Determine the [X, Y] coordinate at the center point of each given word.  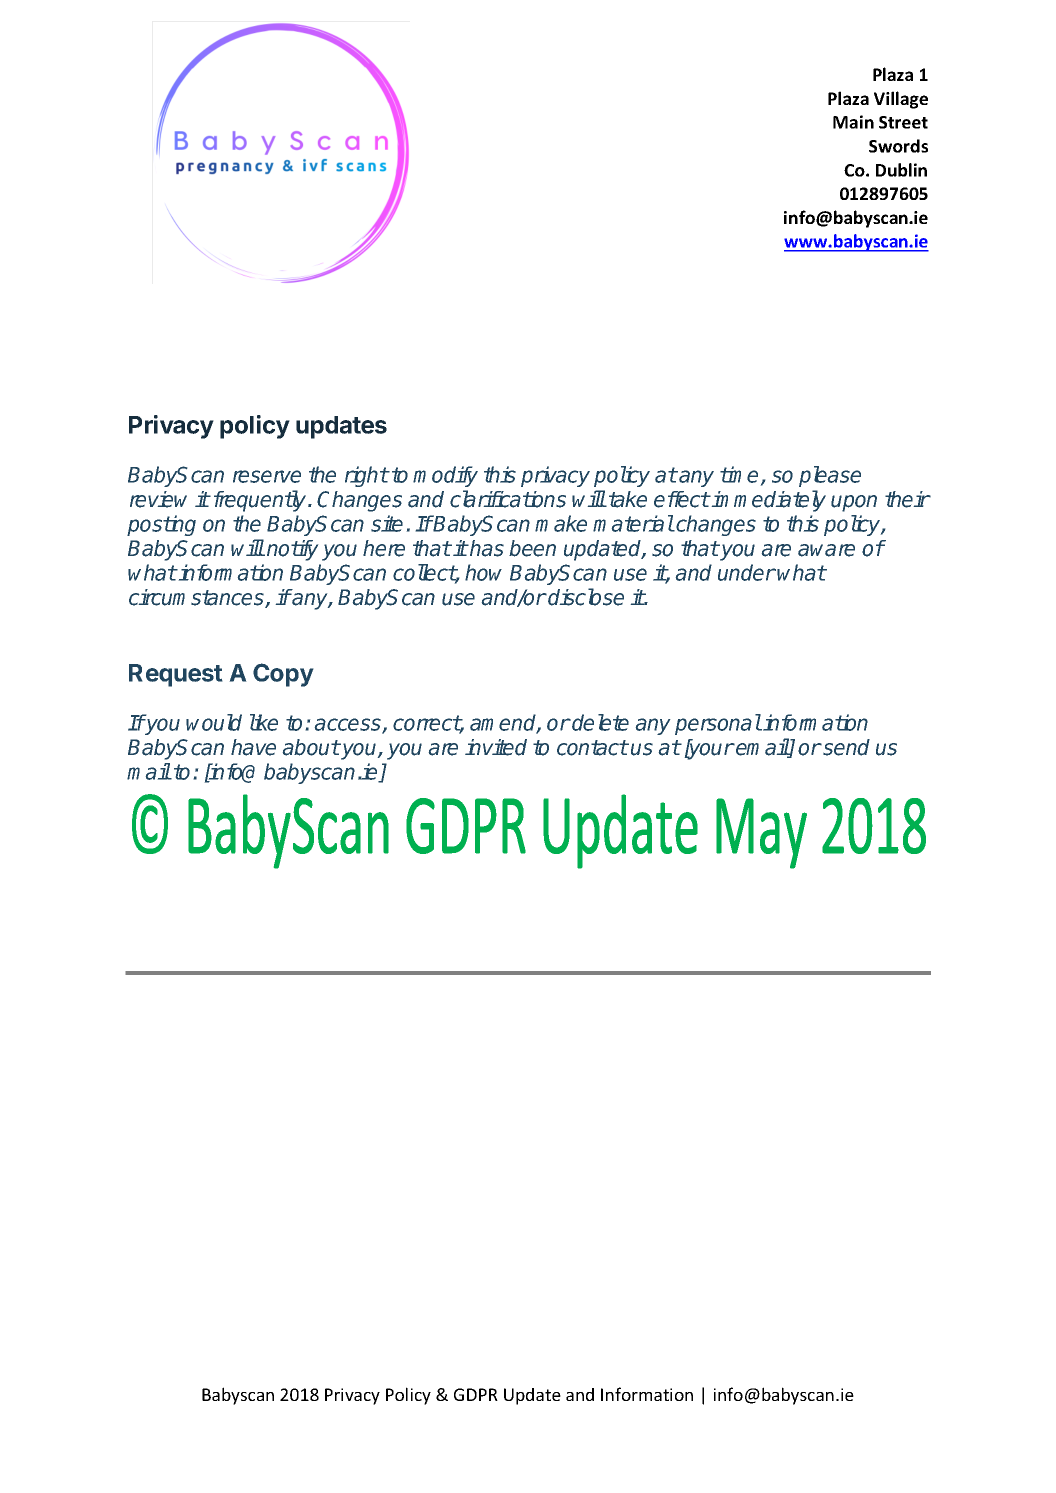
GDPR [476, 1394]
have [253, 747]
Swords [898, 146]
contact [592, 748]
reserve [267, 476]
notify [292, 550]
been [532, 548]
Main [853, 122]
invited [496, 747]
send [845, 747]
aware [826, 550]
